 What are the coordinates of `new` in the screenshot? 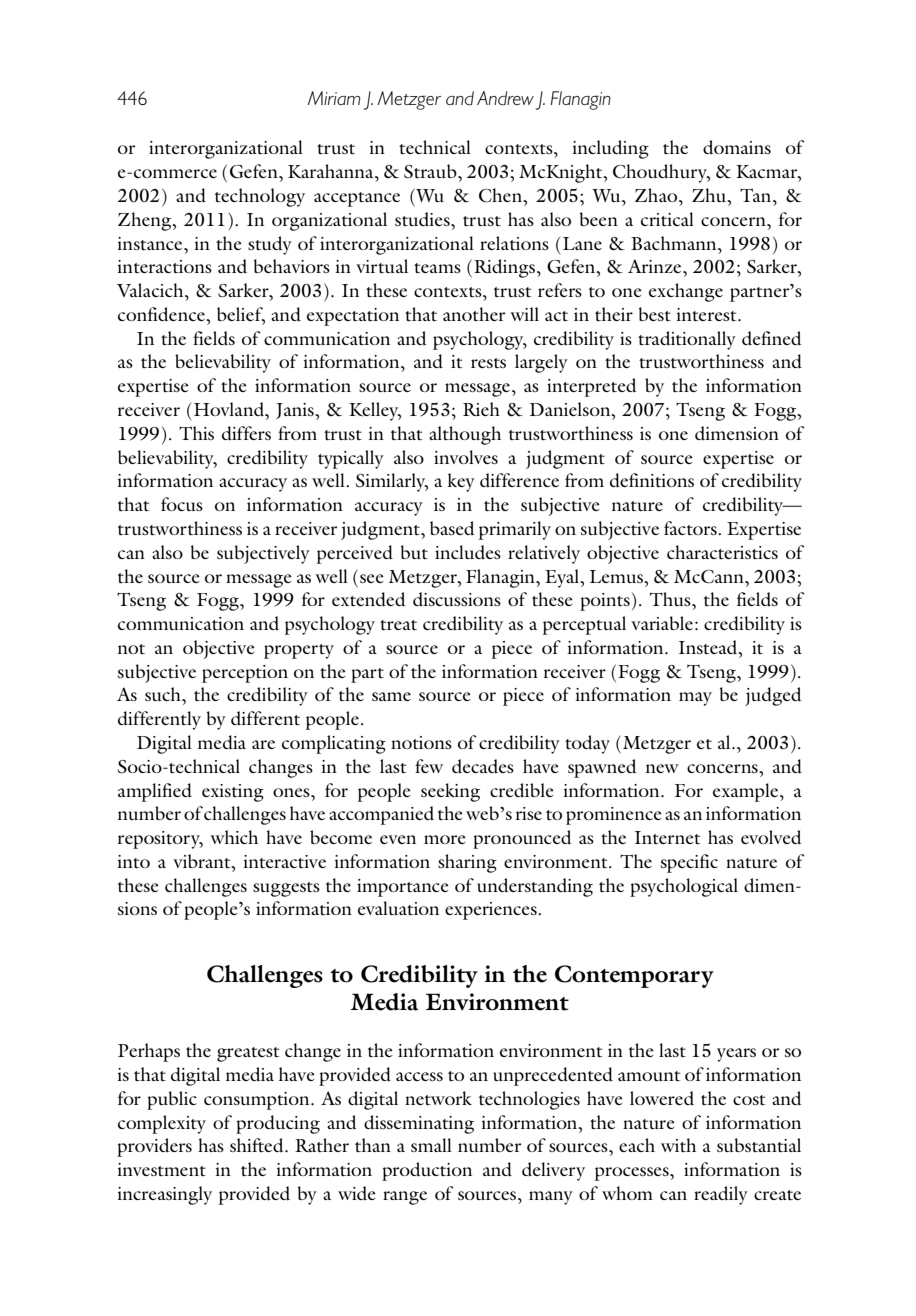 It's located at (662, 768).
